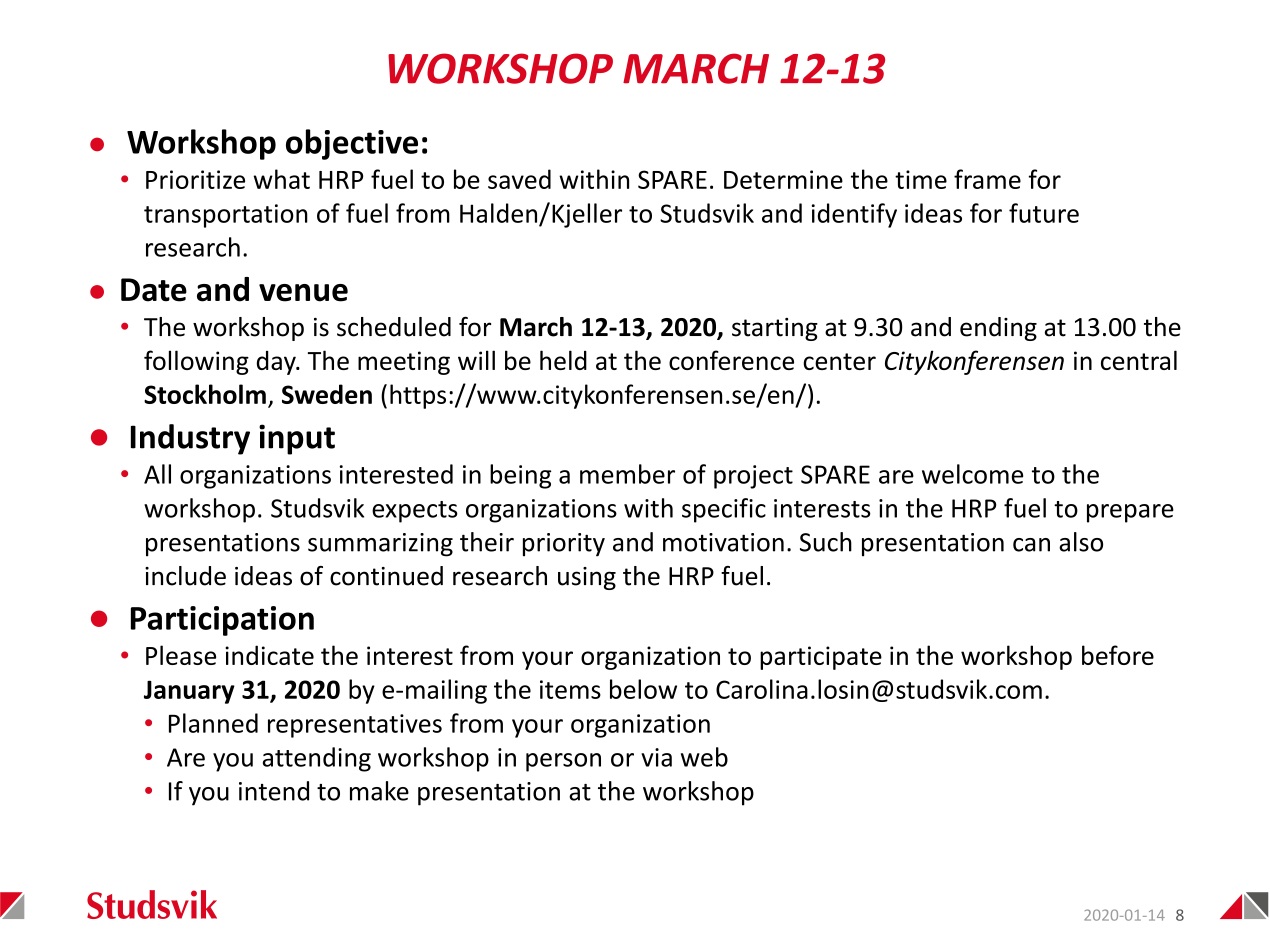 This screenshot has width=1270, height=952. I want to click on what, so click(281, 179).
